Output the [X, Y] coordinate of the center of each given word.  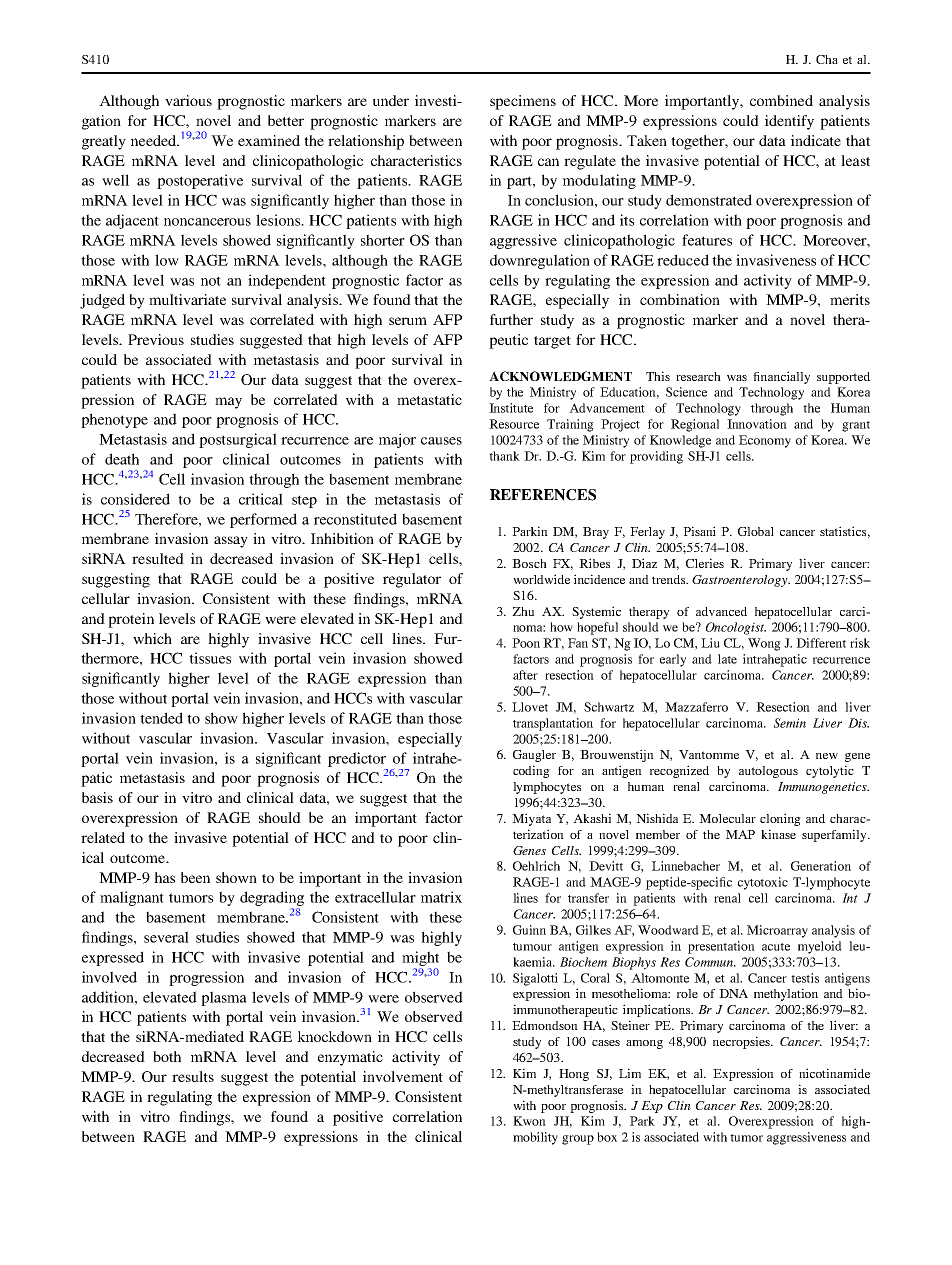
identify [789, 122]
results [193, 1076]
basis [97, 797]
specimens [523, 102]
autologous [768, 772]
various [188, 100]
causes [441, 441]
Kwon [529, 1121]
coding [531, 771]
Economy [765, 441]
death [122, 459]
